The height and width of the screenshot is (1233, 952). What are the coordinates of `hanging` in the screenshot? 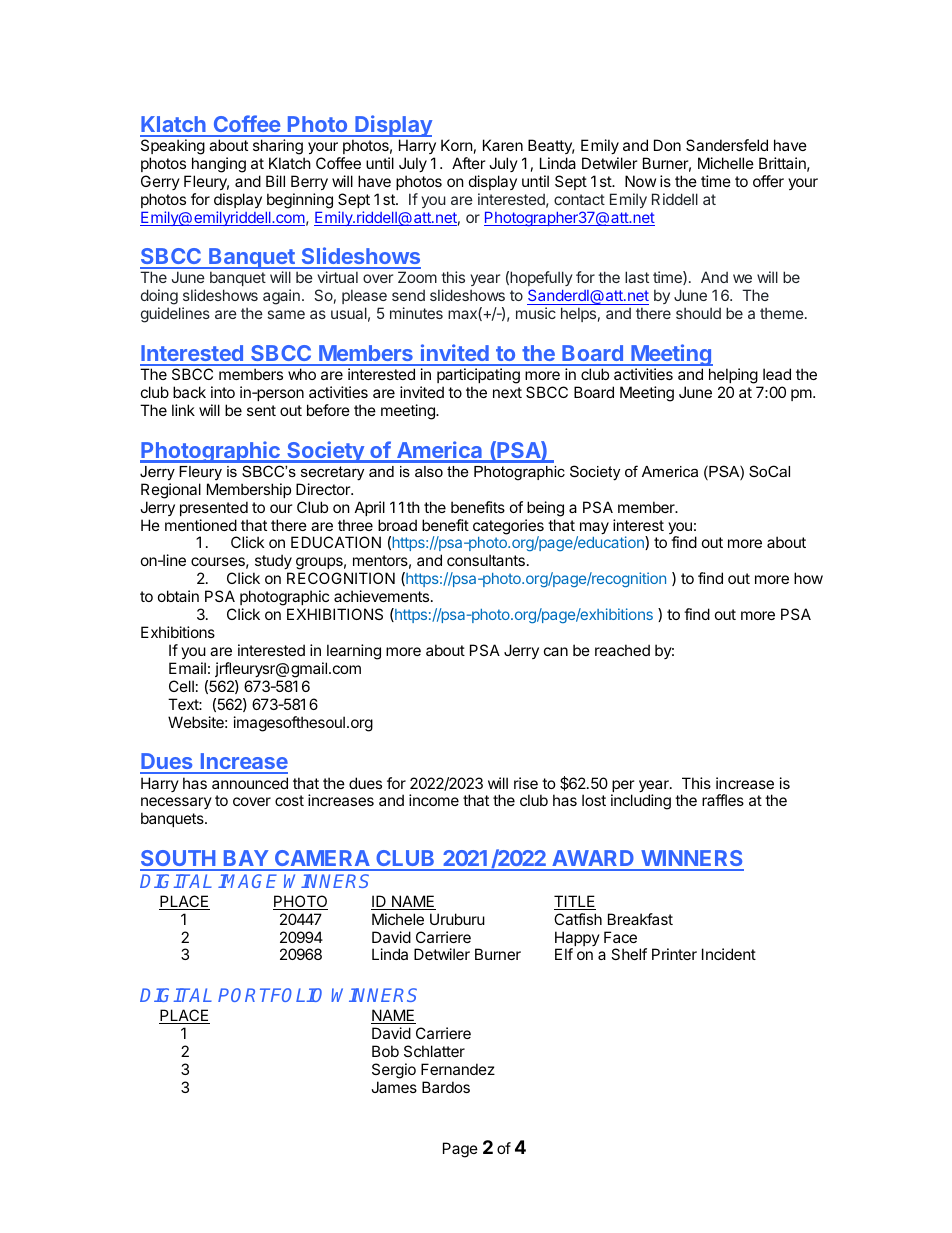 It's located at (219, 165).
